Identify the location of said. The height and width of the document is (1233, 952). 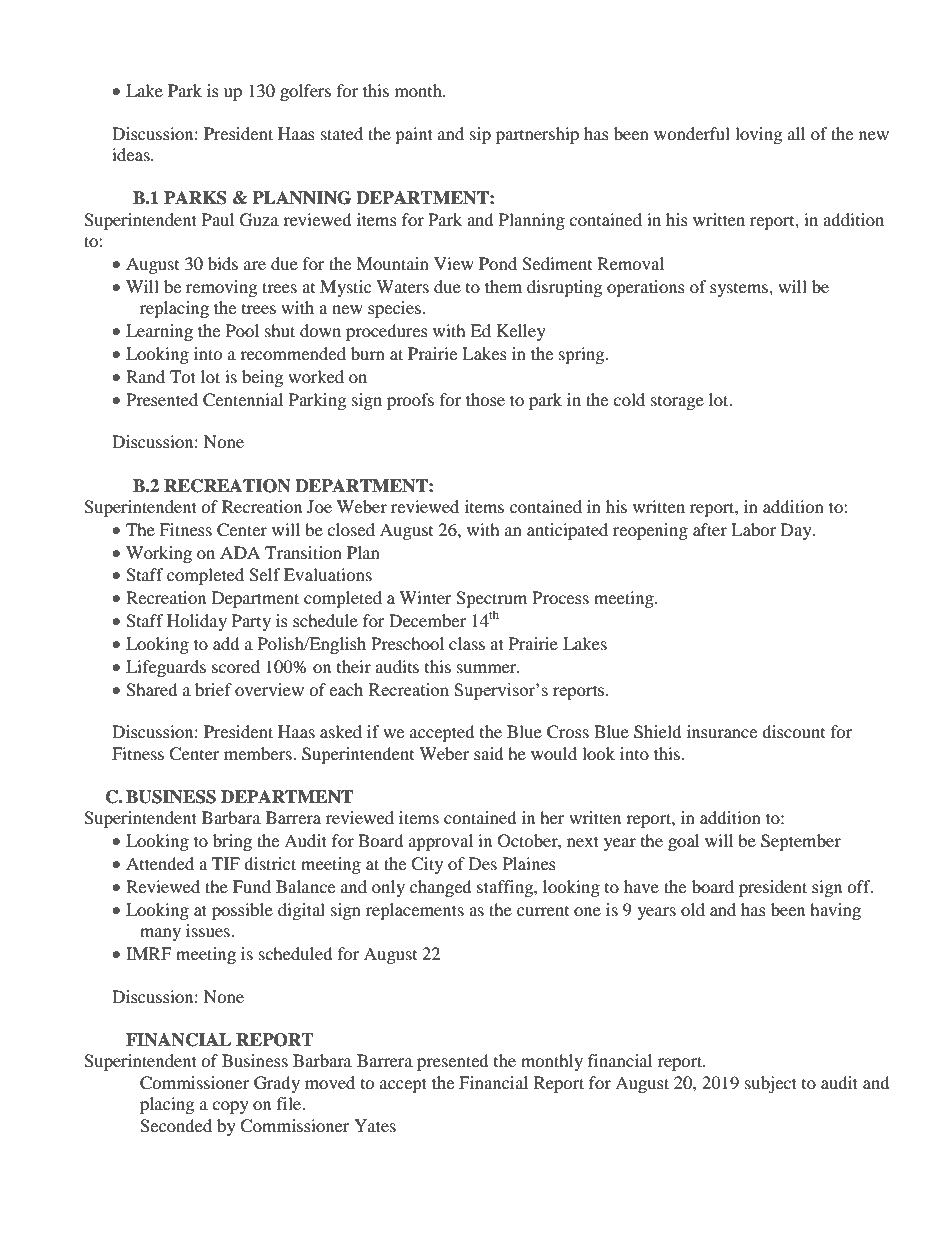
(489, 753).
